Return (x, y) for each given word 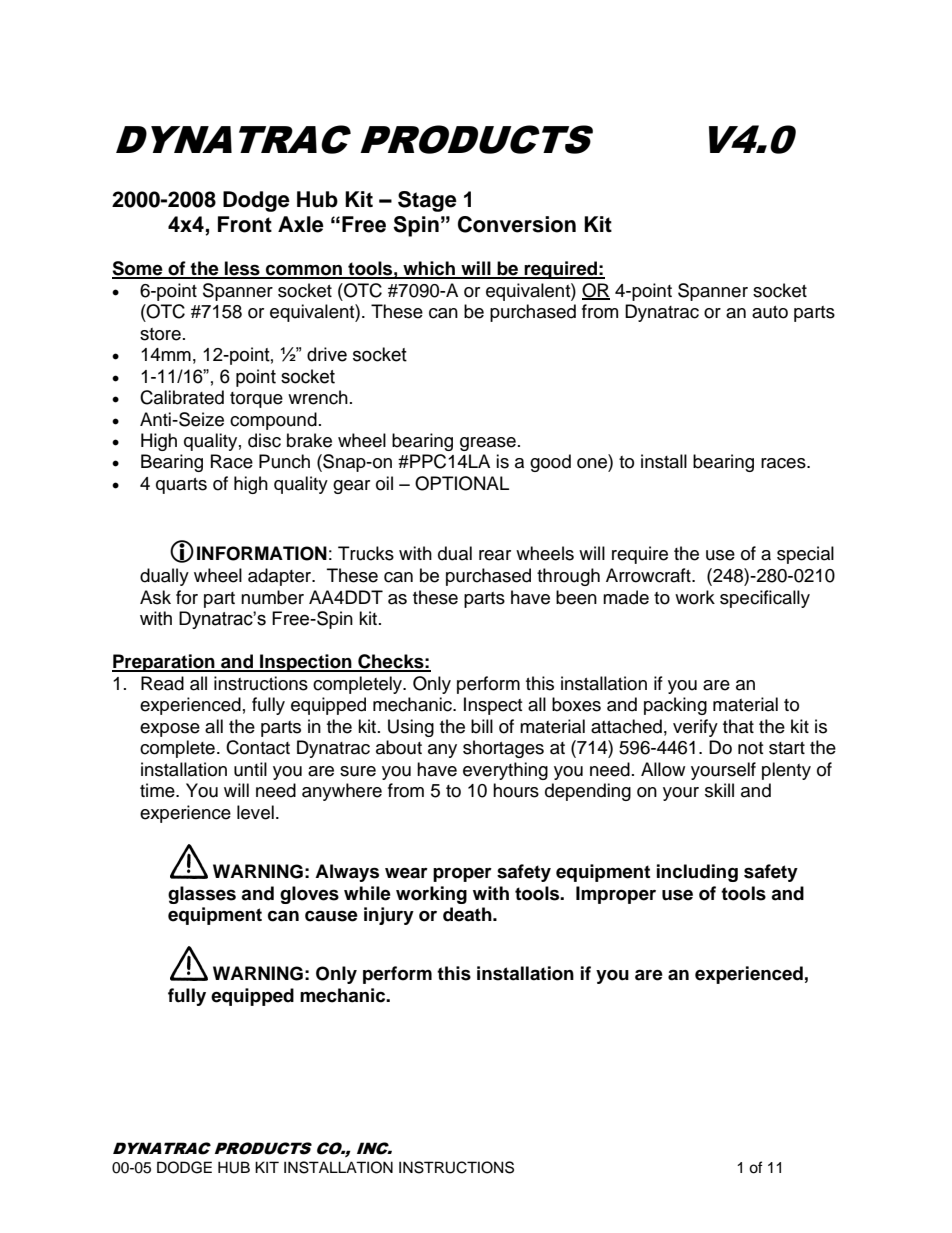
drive (327, 354)
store (160, 334)
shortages (503, 749)
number (272, 597)
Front (245, 224)
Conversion (517, 224)
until (250, 769)
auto (770, 312)
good (550, 463)
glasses (202, 895)
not (750, 748)
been (576, 597)
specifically (765, 599)
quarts (181, 486)
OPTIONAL (462, 483)
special (805, 555)
